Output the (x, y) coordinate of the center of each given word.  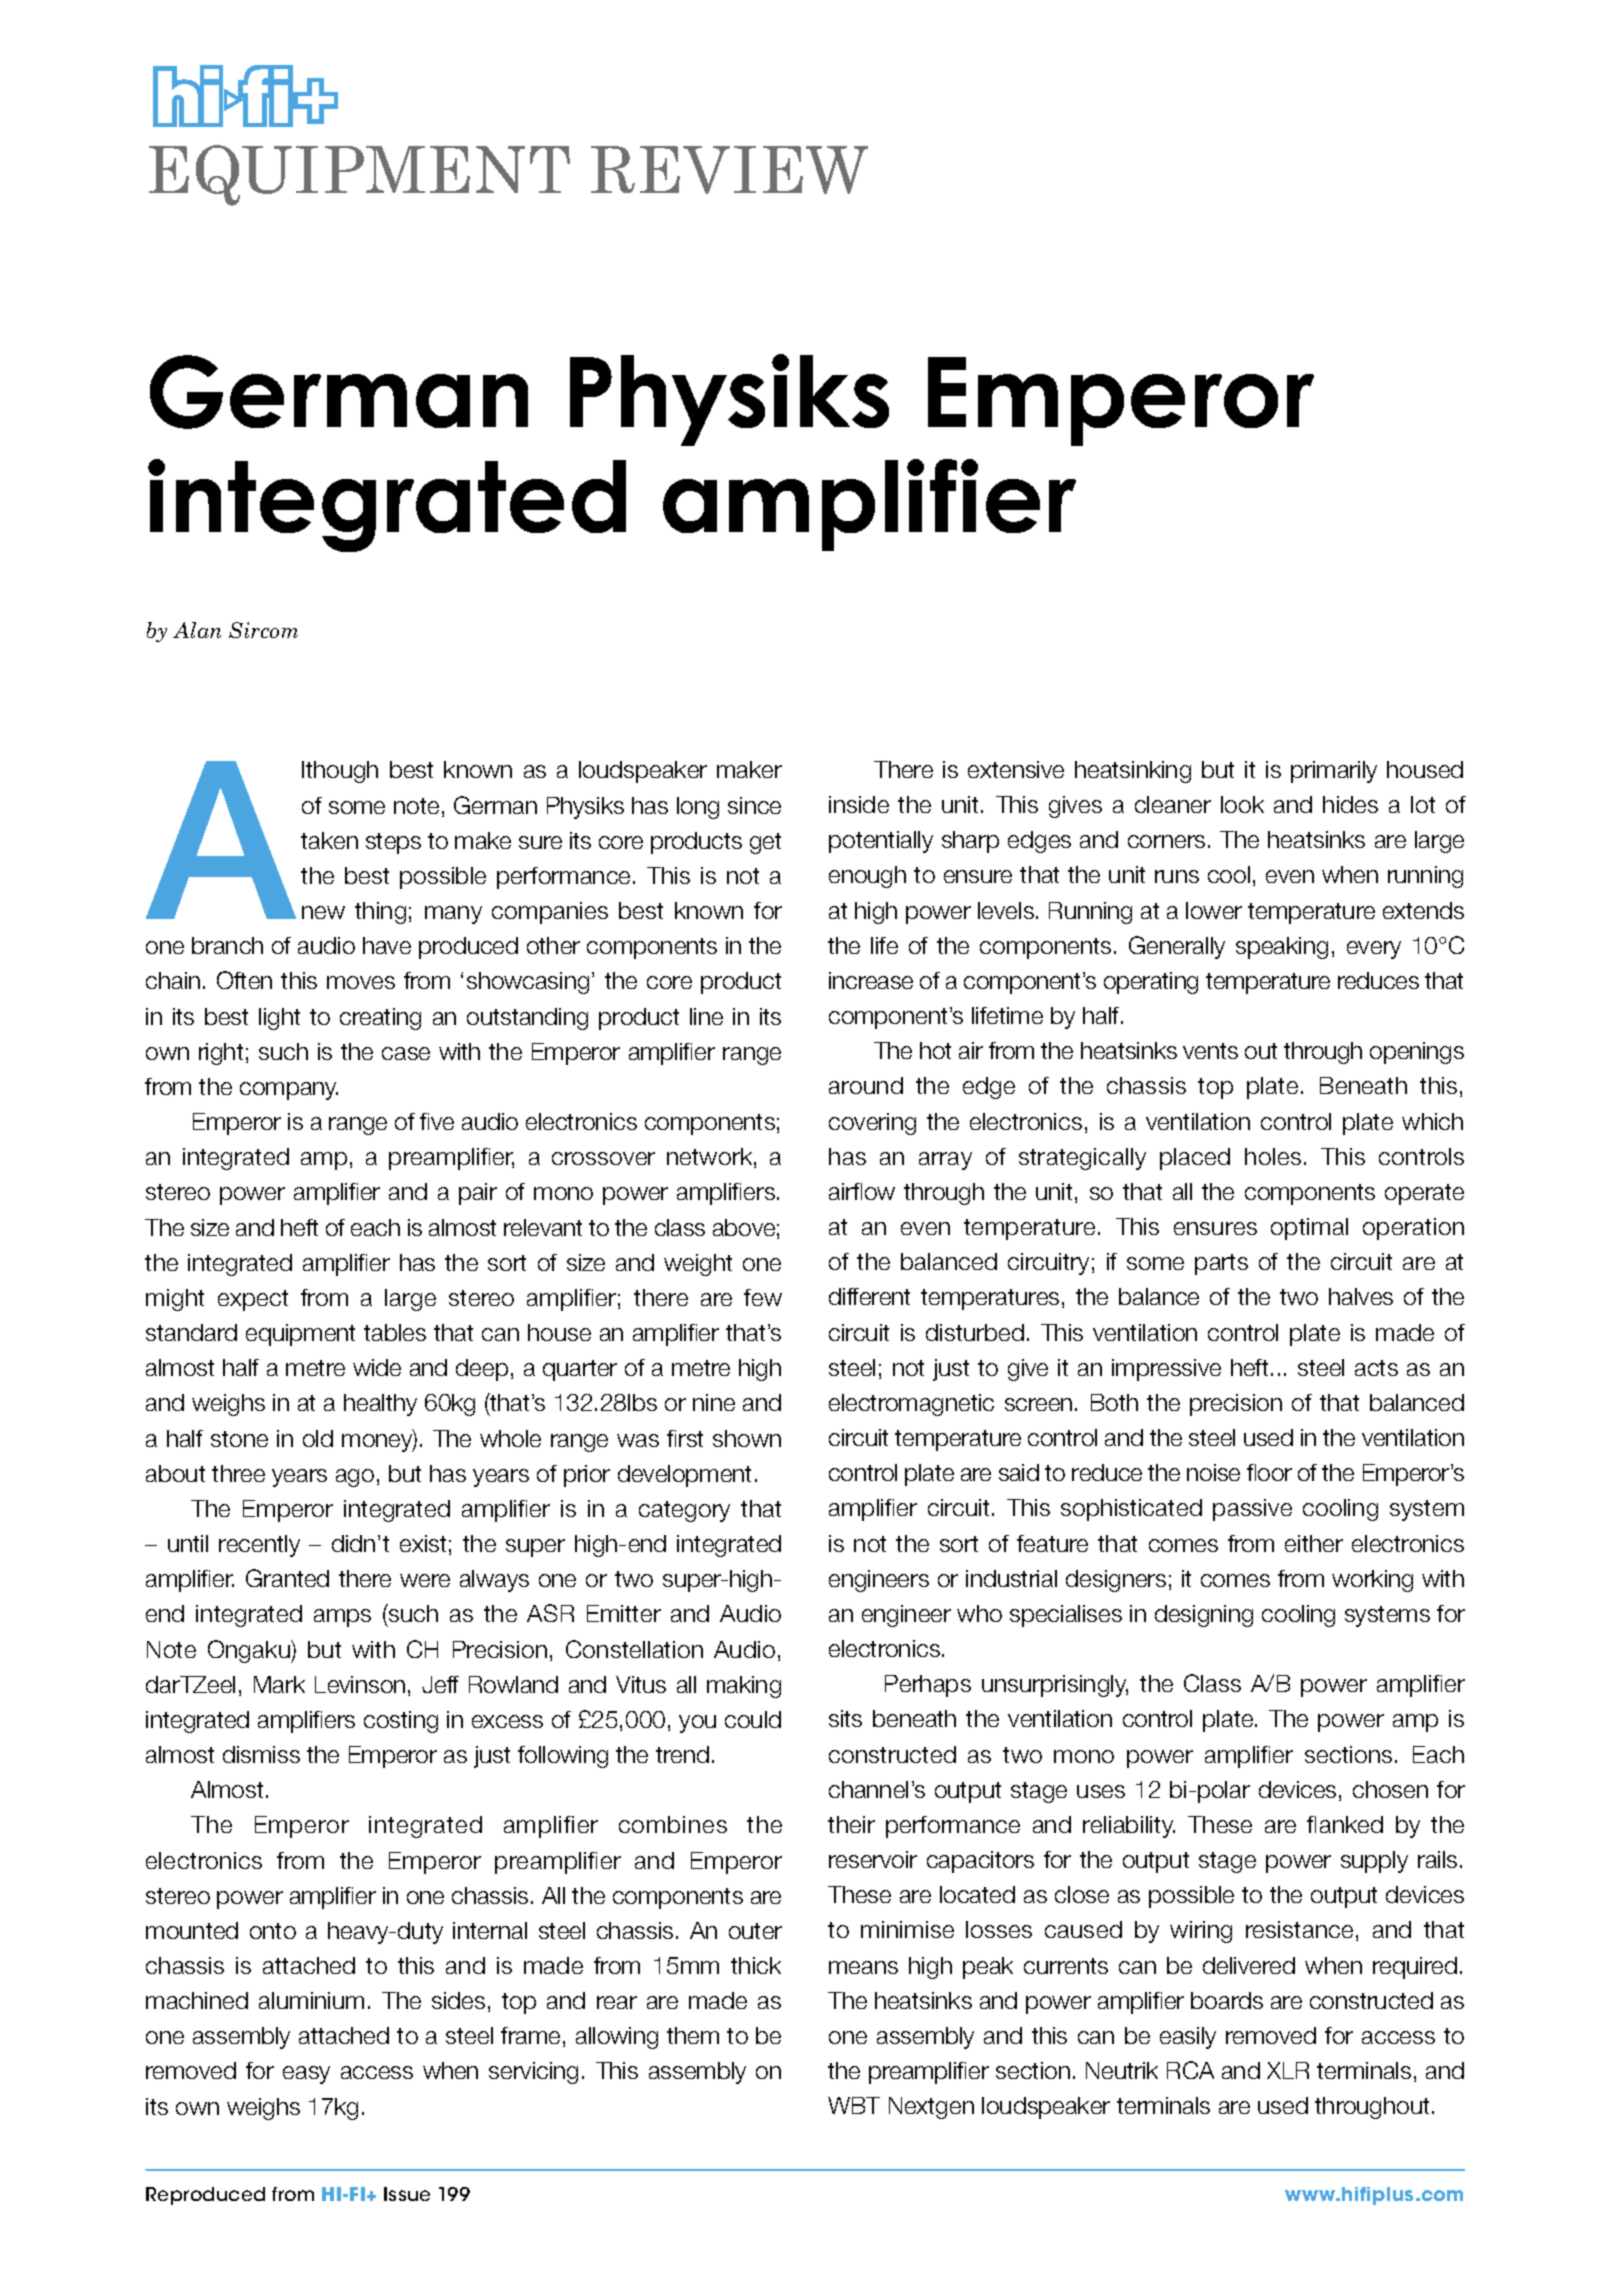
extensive (1016, 769)
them (693, 2035)
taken (329, 840)
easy (306, 2075)
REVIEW (729, 170)
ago (355, 1478)
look (1242, 804)
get (765, 843)
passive (1252, 1510)
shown (747, 1438)
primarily (1334, 772)
